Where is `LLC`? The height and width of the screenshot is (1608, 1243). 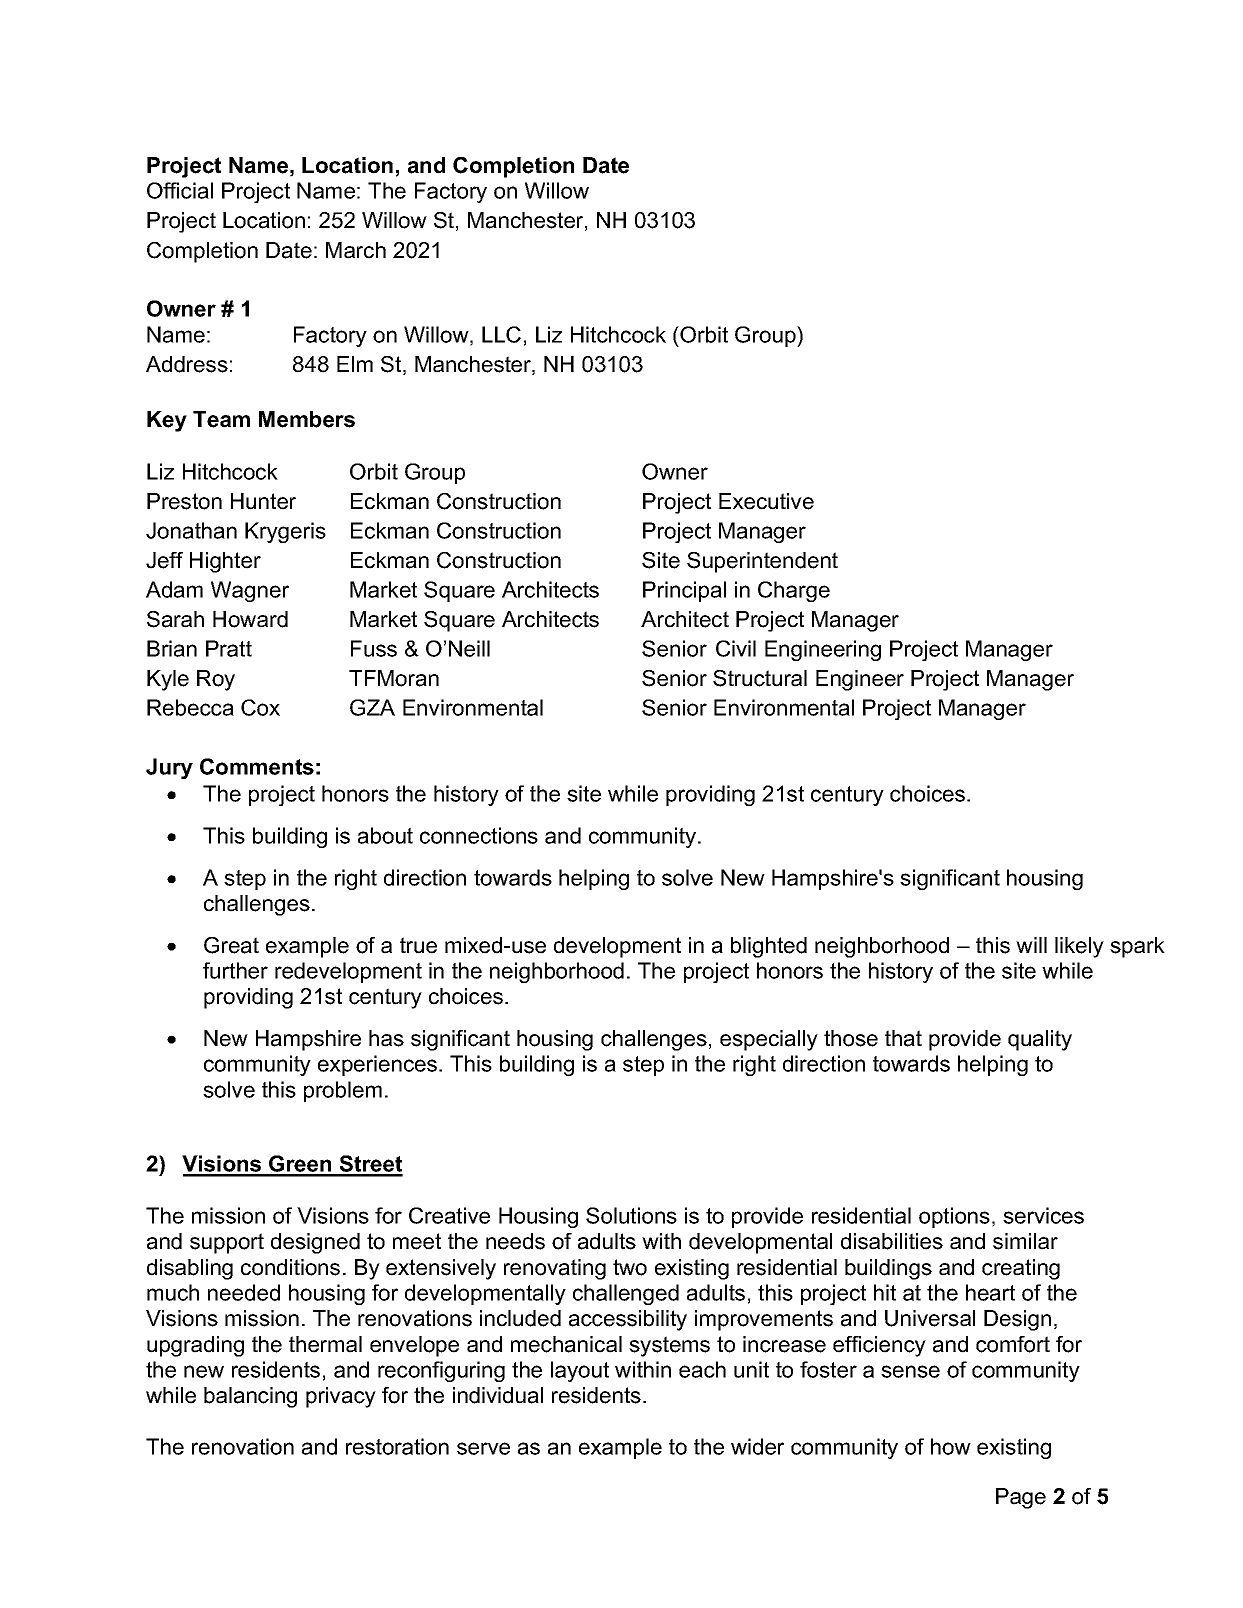
LLC is located at coordinates (501, 334).
